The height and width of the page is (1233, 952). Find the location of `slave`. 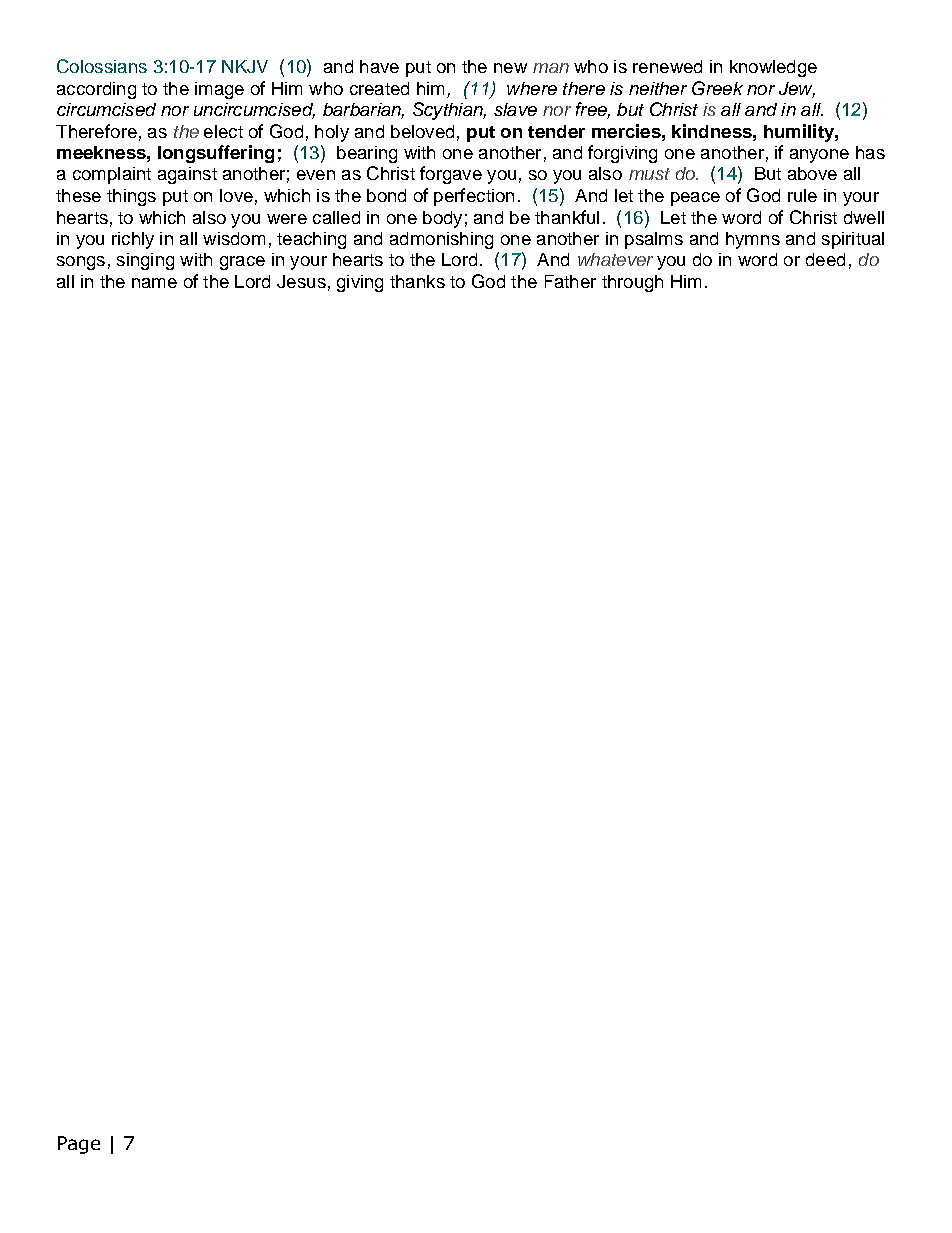

slave is located at coordinates (515, 109).
